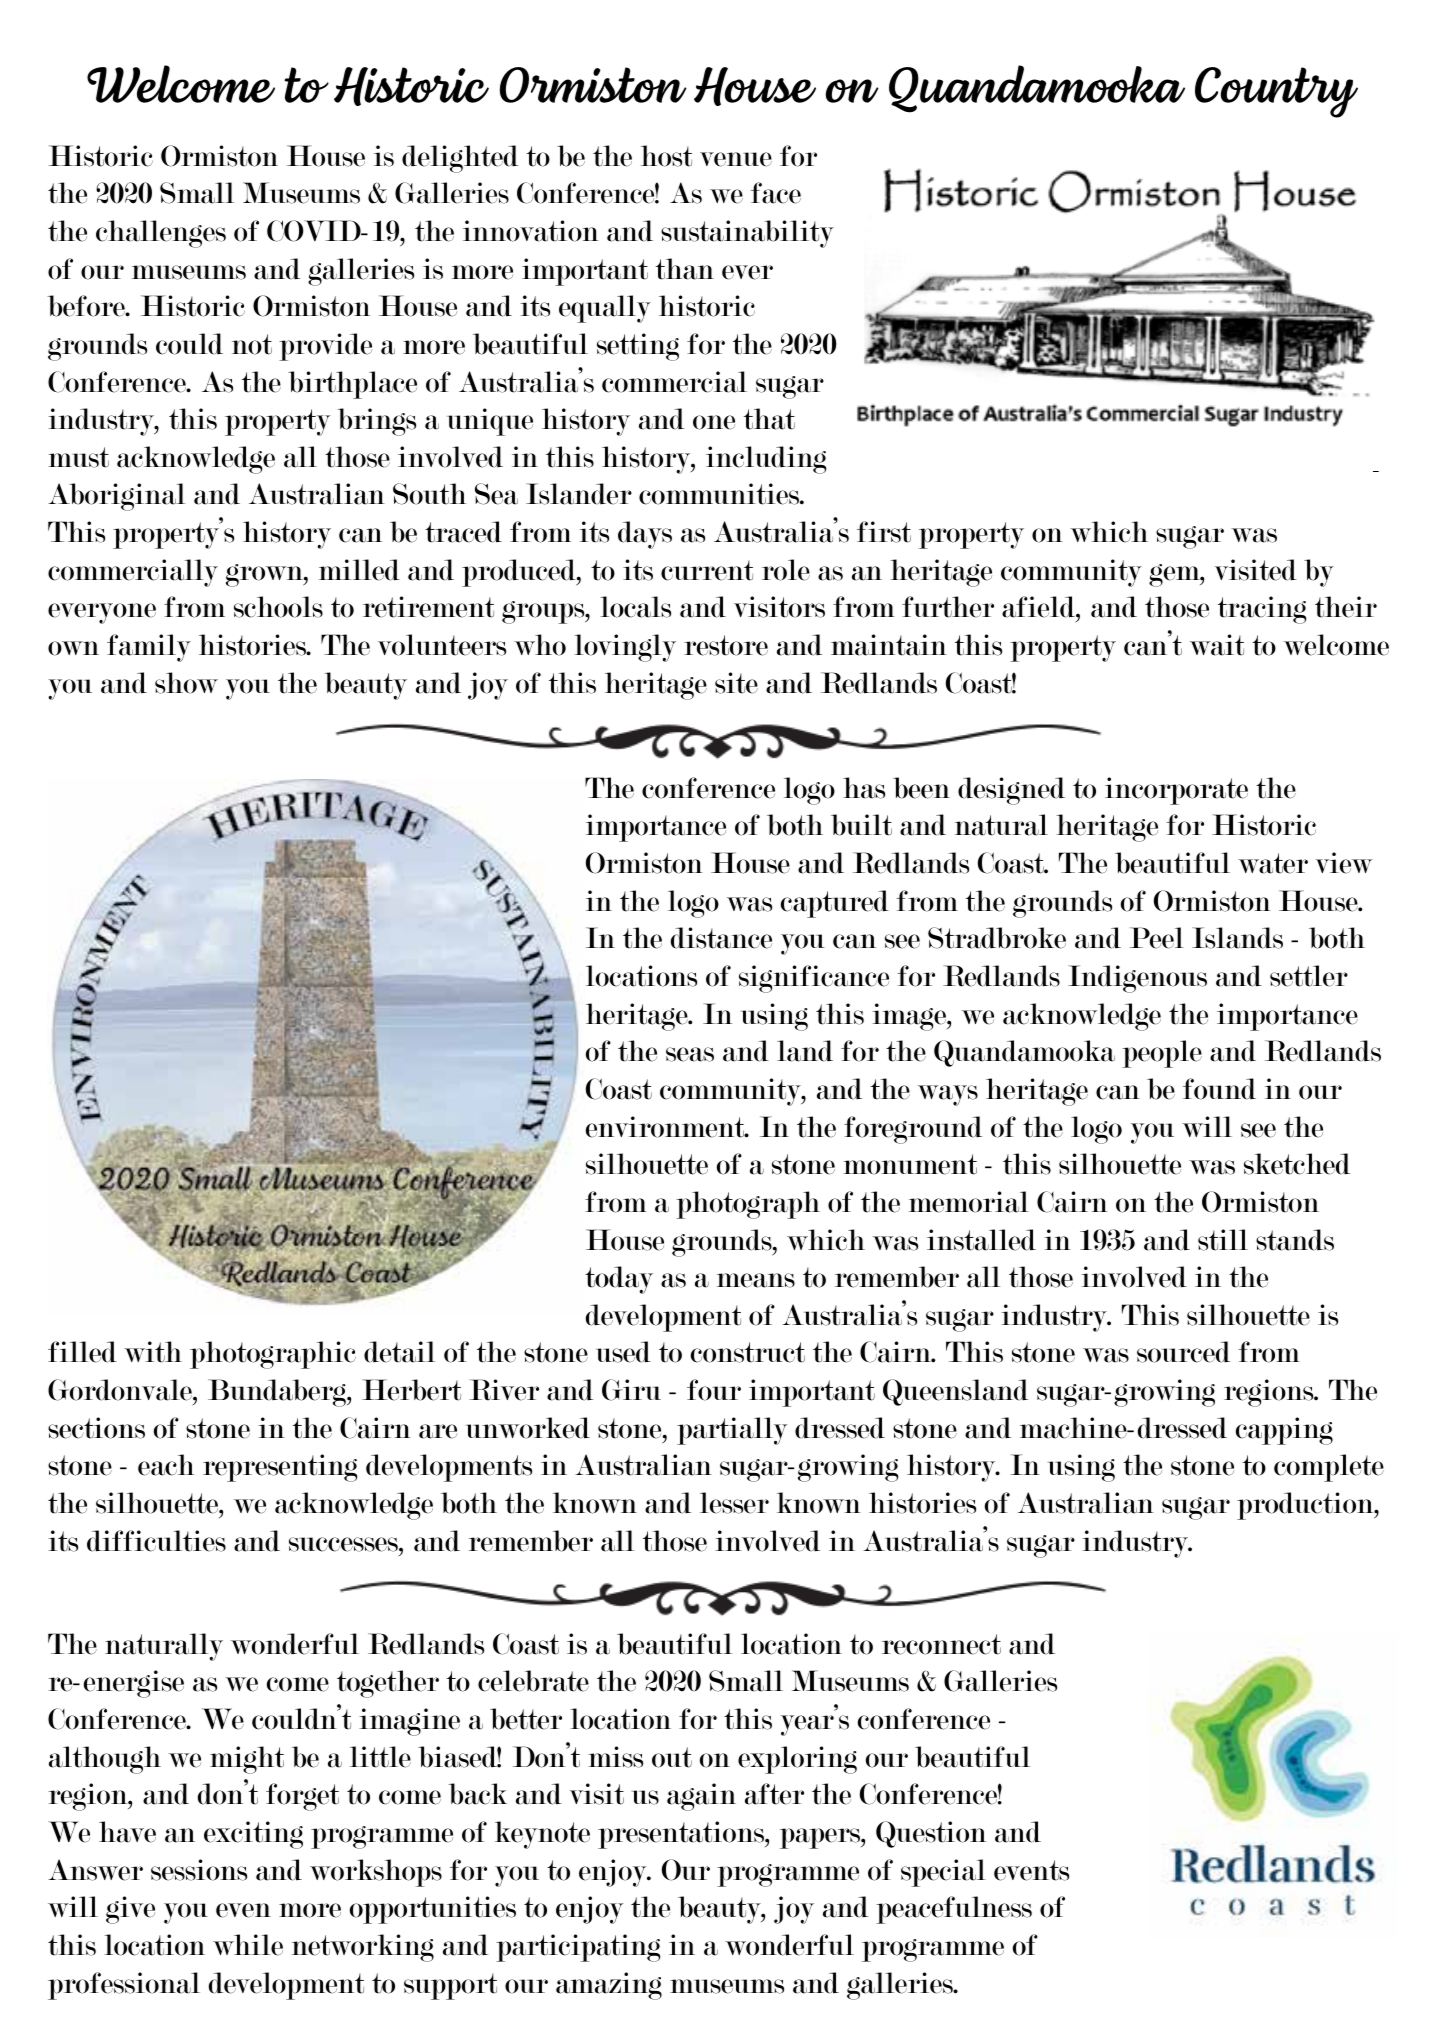 The height and width of the screenshot is (2032, 1437). I want to click on while, so click(248, 1945).
